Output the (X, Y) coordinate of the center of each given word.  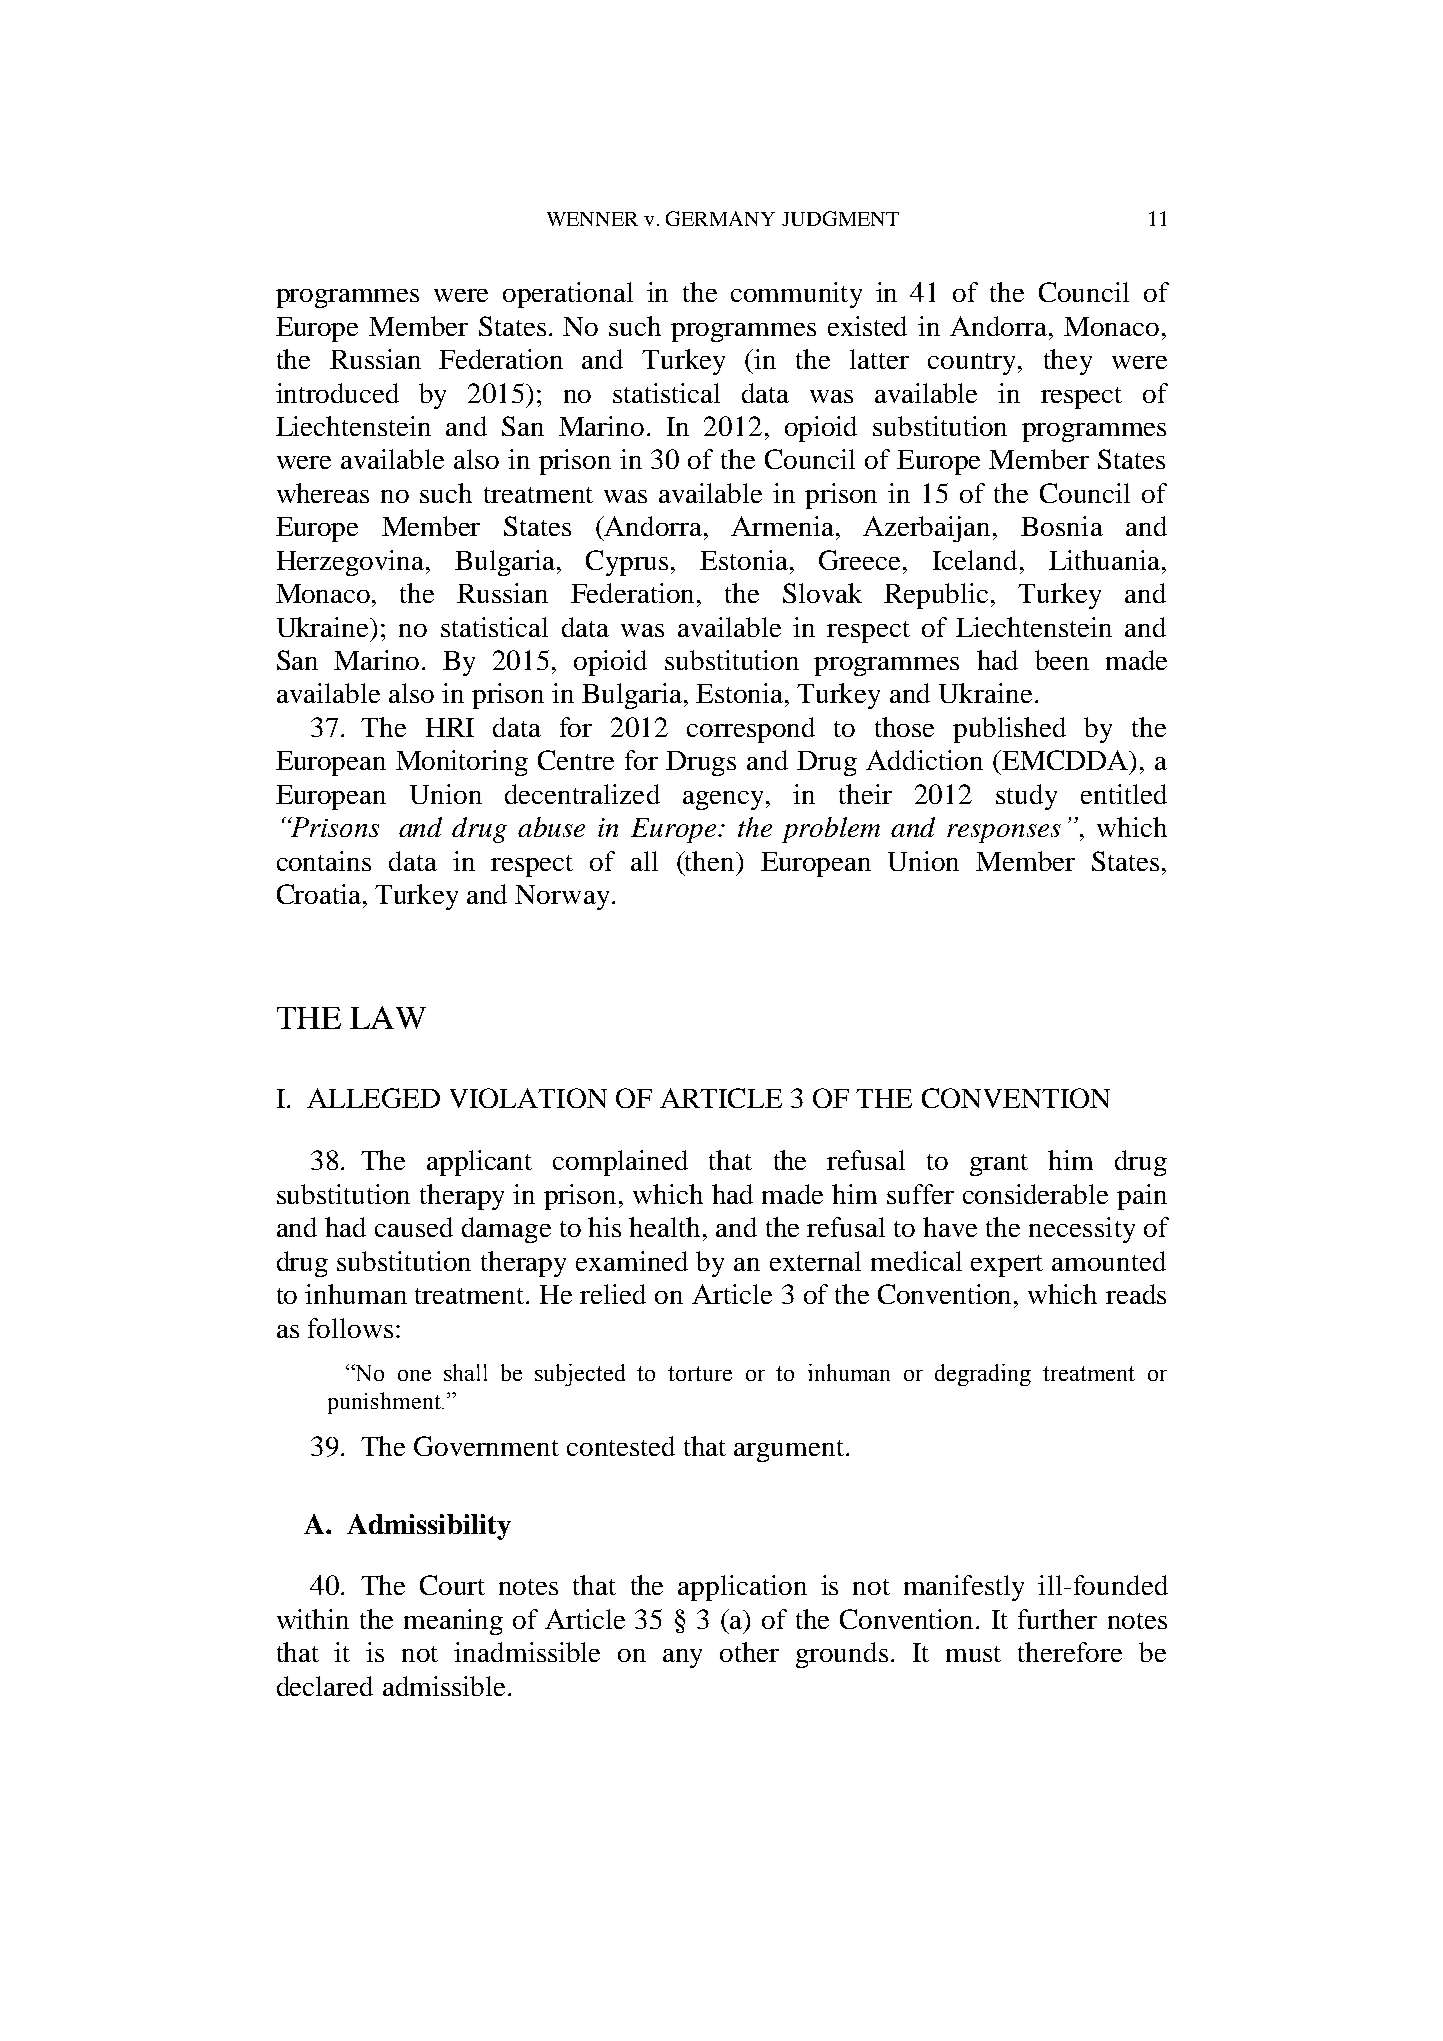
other (749, 1652)
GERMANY (720, 218)
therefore (1070, 1652)
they (1068, 362)
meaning (453, 1622)
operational (568, 295)
